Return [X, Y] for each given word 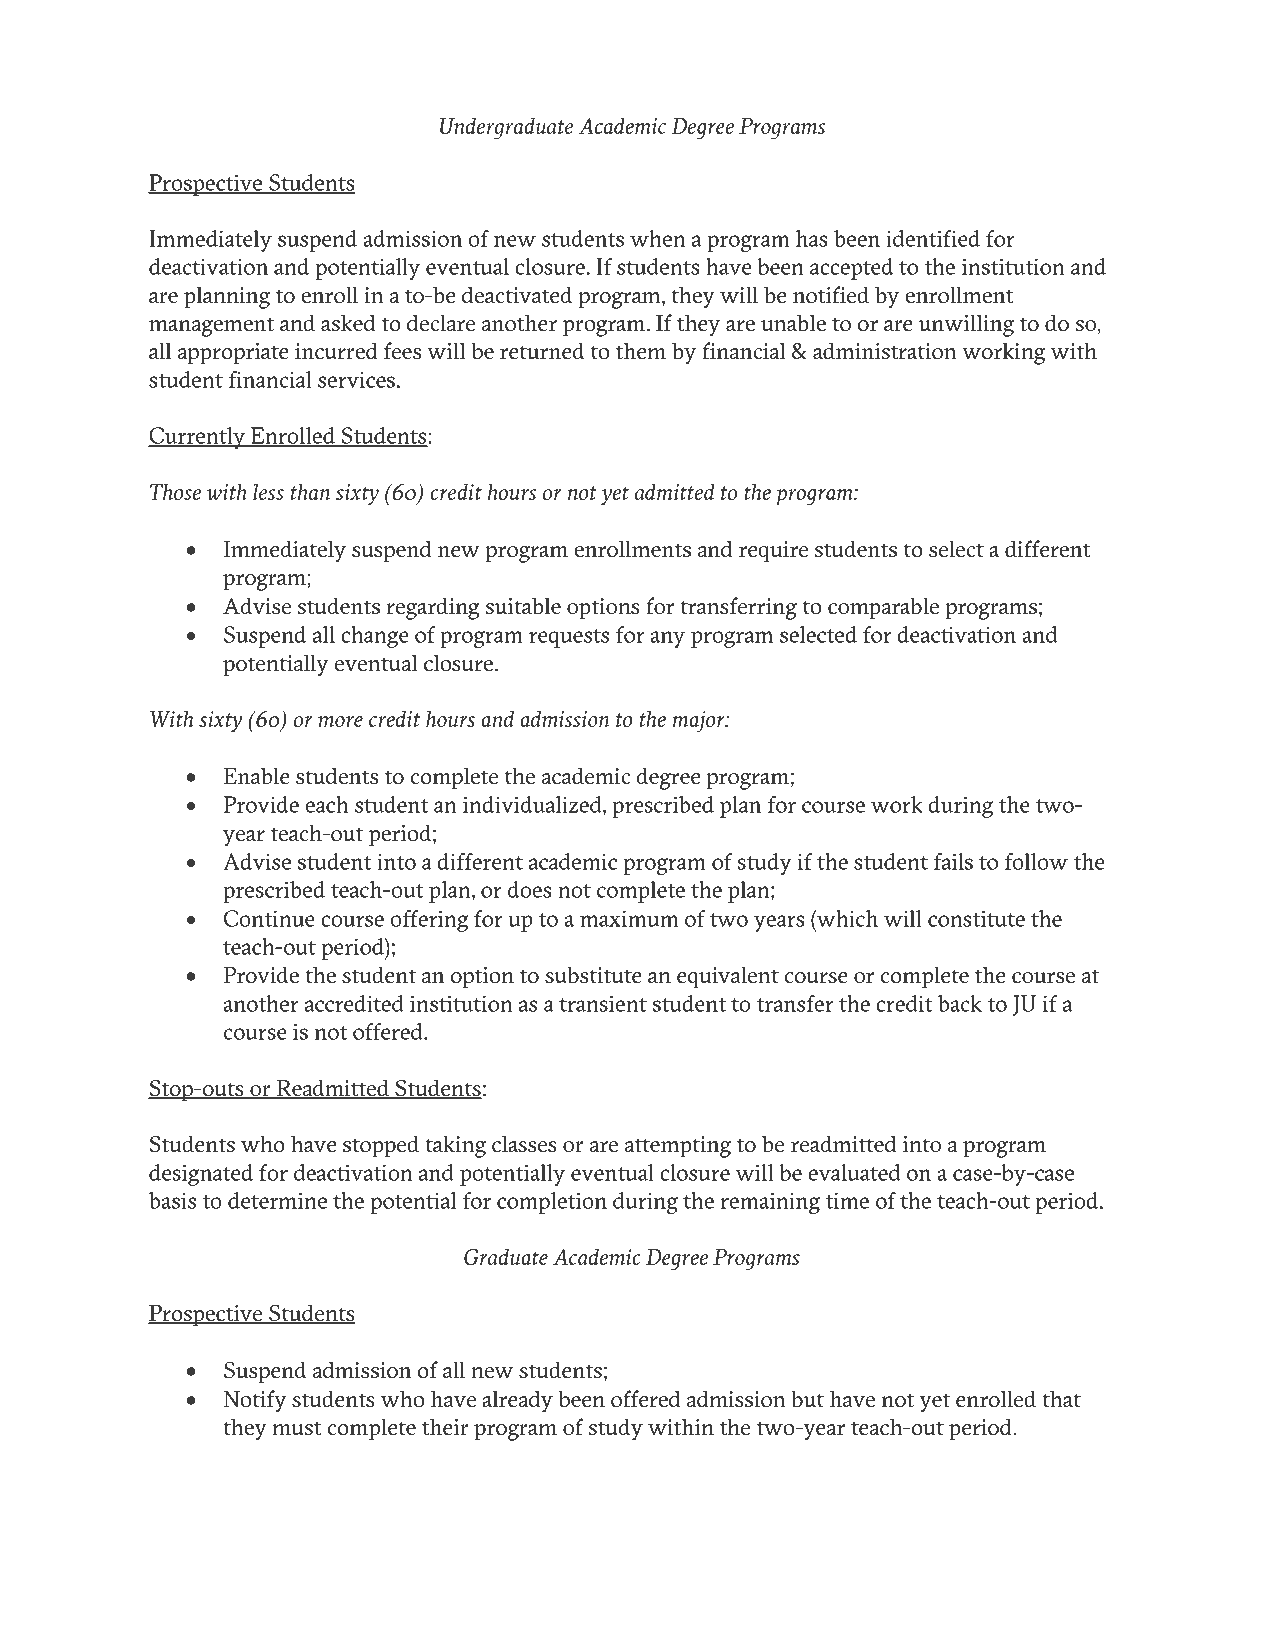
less [268, 492]
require [773, 552]
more [340, 722]
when [658, 238]
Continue [269, 918]
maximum [629, 918]
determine [277, 1200]
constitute [976, 918]
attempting [678, 1147]
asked [348, 323]
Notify [255, 1401]
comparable [883, 608]
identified [933, 238]
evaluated [854, 1172]
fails [953, 861]
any [667, 639]
